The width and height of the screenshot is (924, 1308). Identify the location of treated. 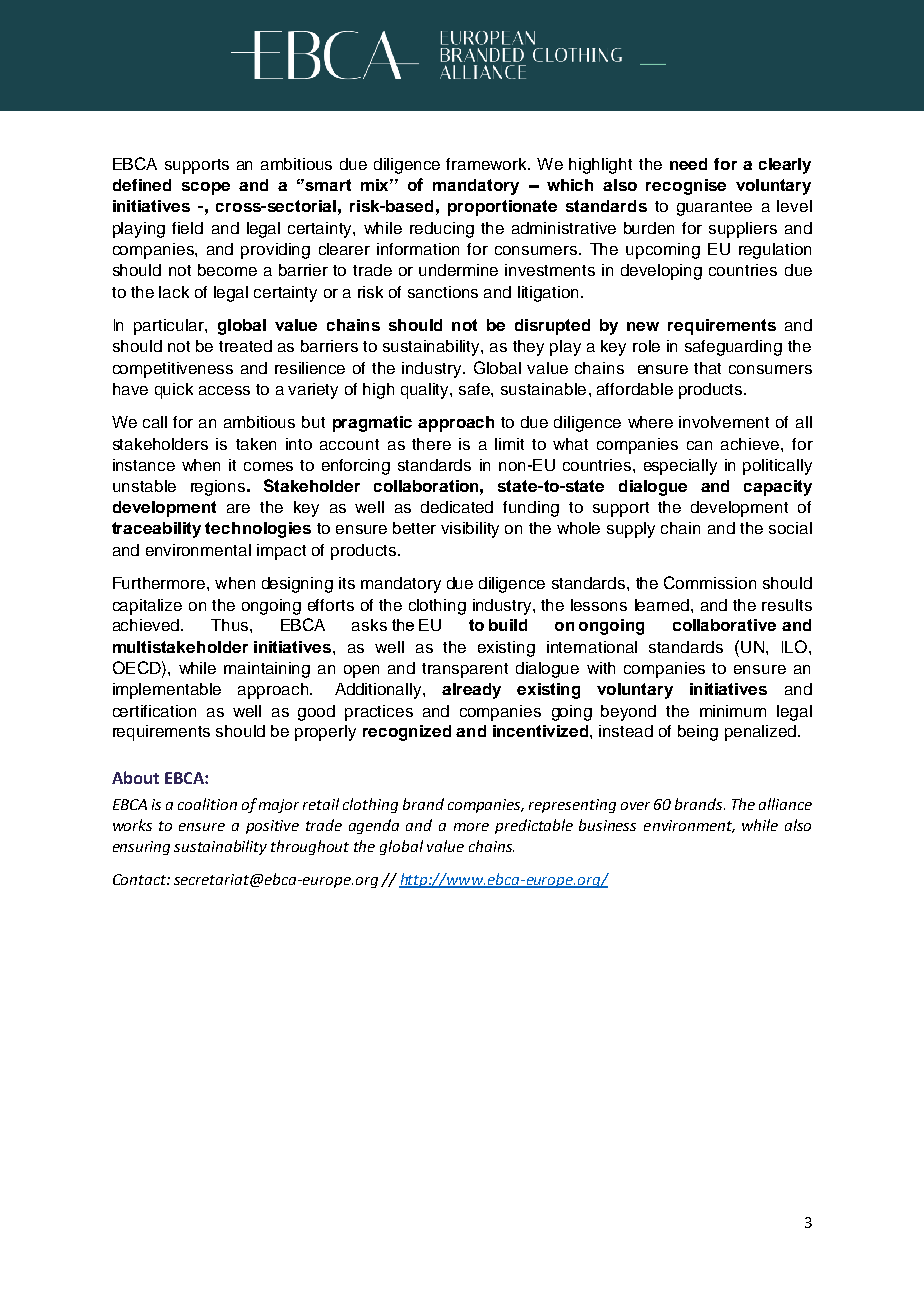
(245, 346).
